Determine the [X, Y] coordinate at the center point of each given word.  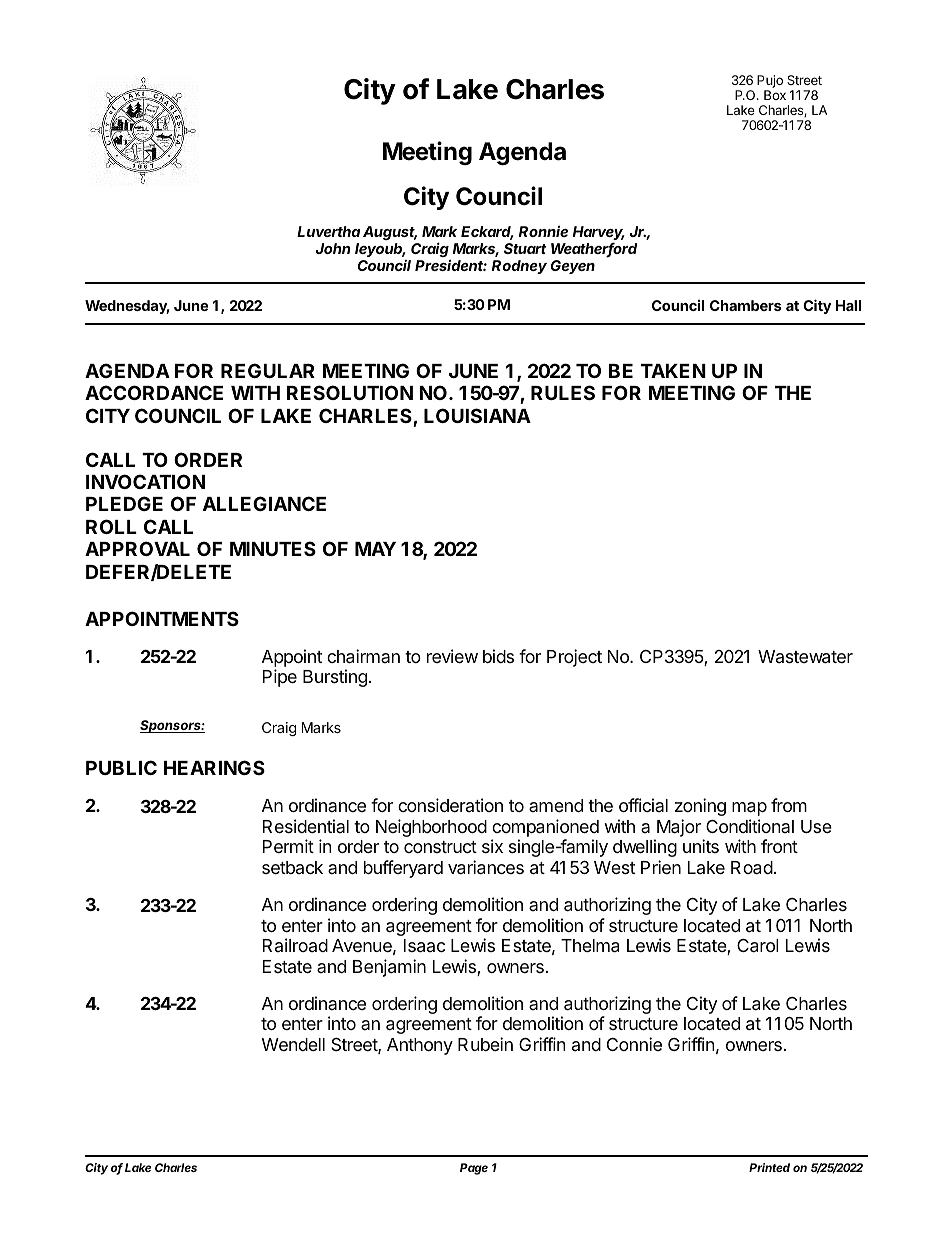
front [779, 846]
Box [775, 95]
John [333, 248]
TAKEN [673, 371]
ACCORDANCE [154, 392]
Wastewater [805, 657]
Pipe [280, 678]
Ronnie [543, 231]
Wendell [293, 1044]
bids [498, 656]
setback [292, 867]
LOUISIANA [477, 415]
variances [486, 867]
